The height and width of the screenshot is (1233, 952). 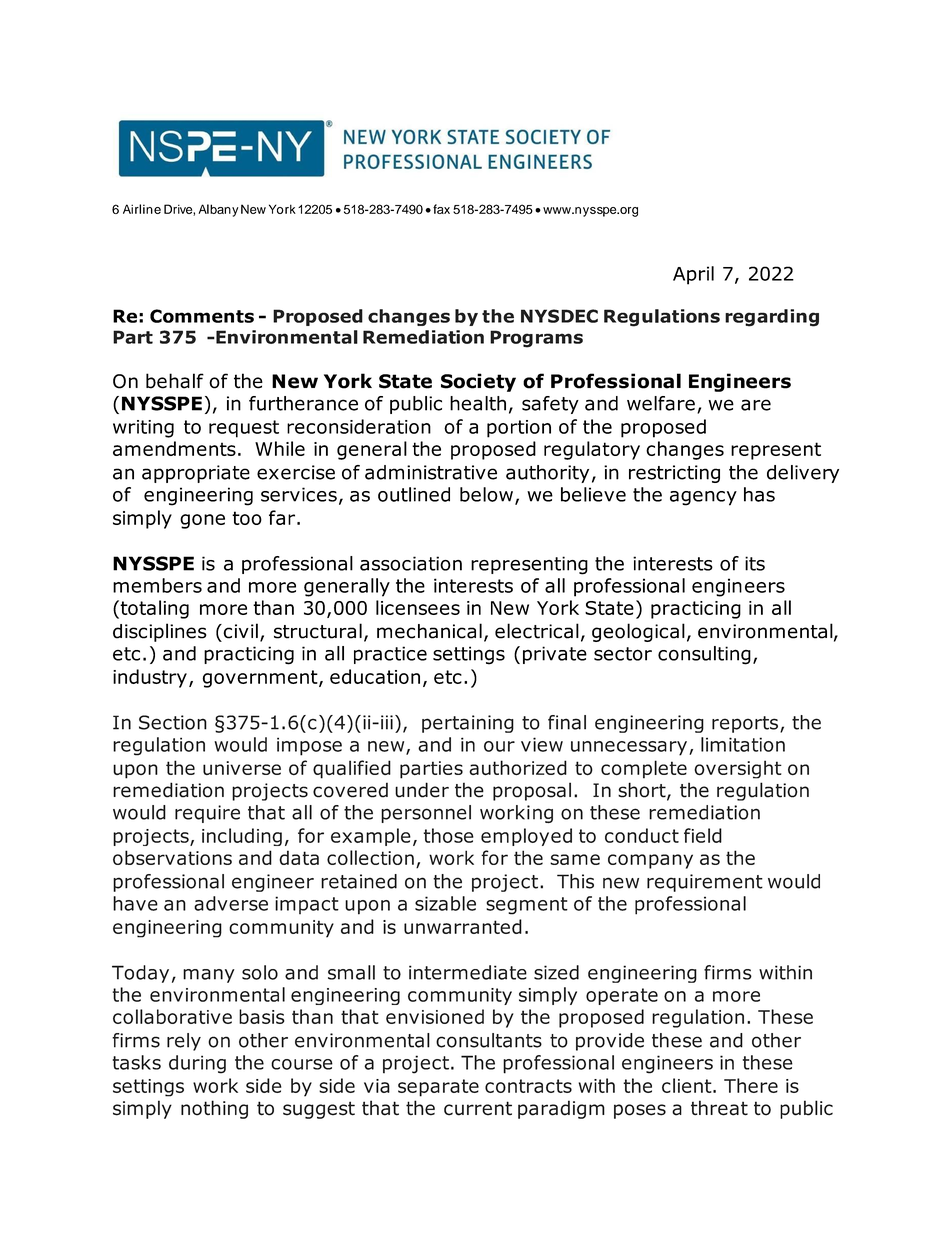 I want to click on There, so click(x=751, y=1085).
